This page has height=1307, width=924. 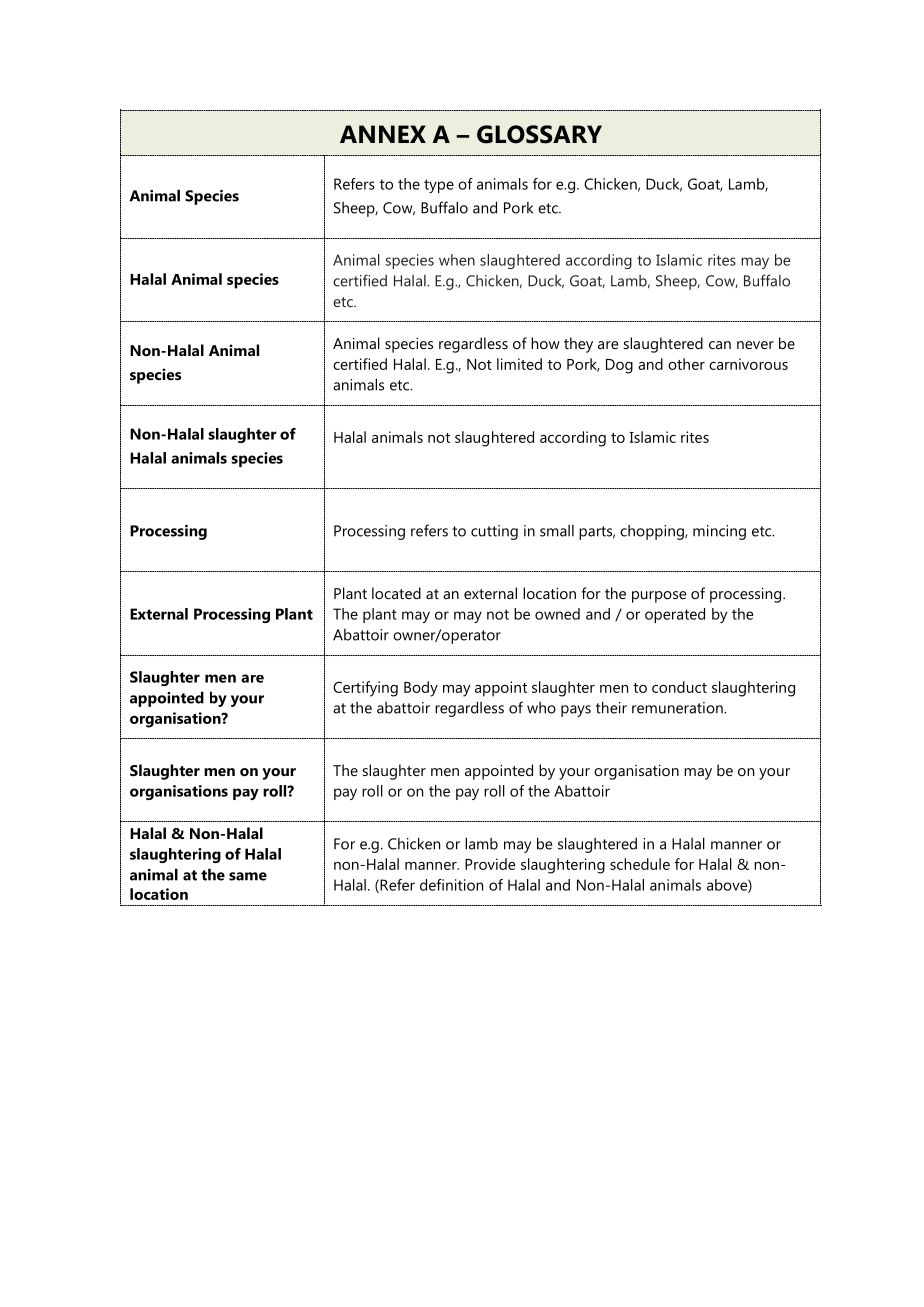 I want to click on operated, so click(x=675, y=615).
